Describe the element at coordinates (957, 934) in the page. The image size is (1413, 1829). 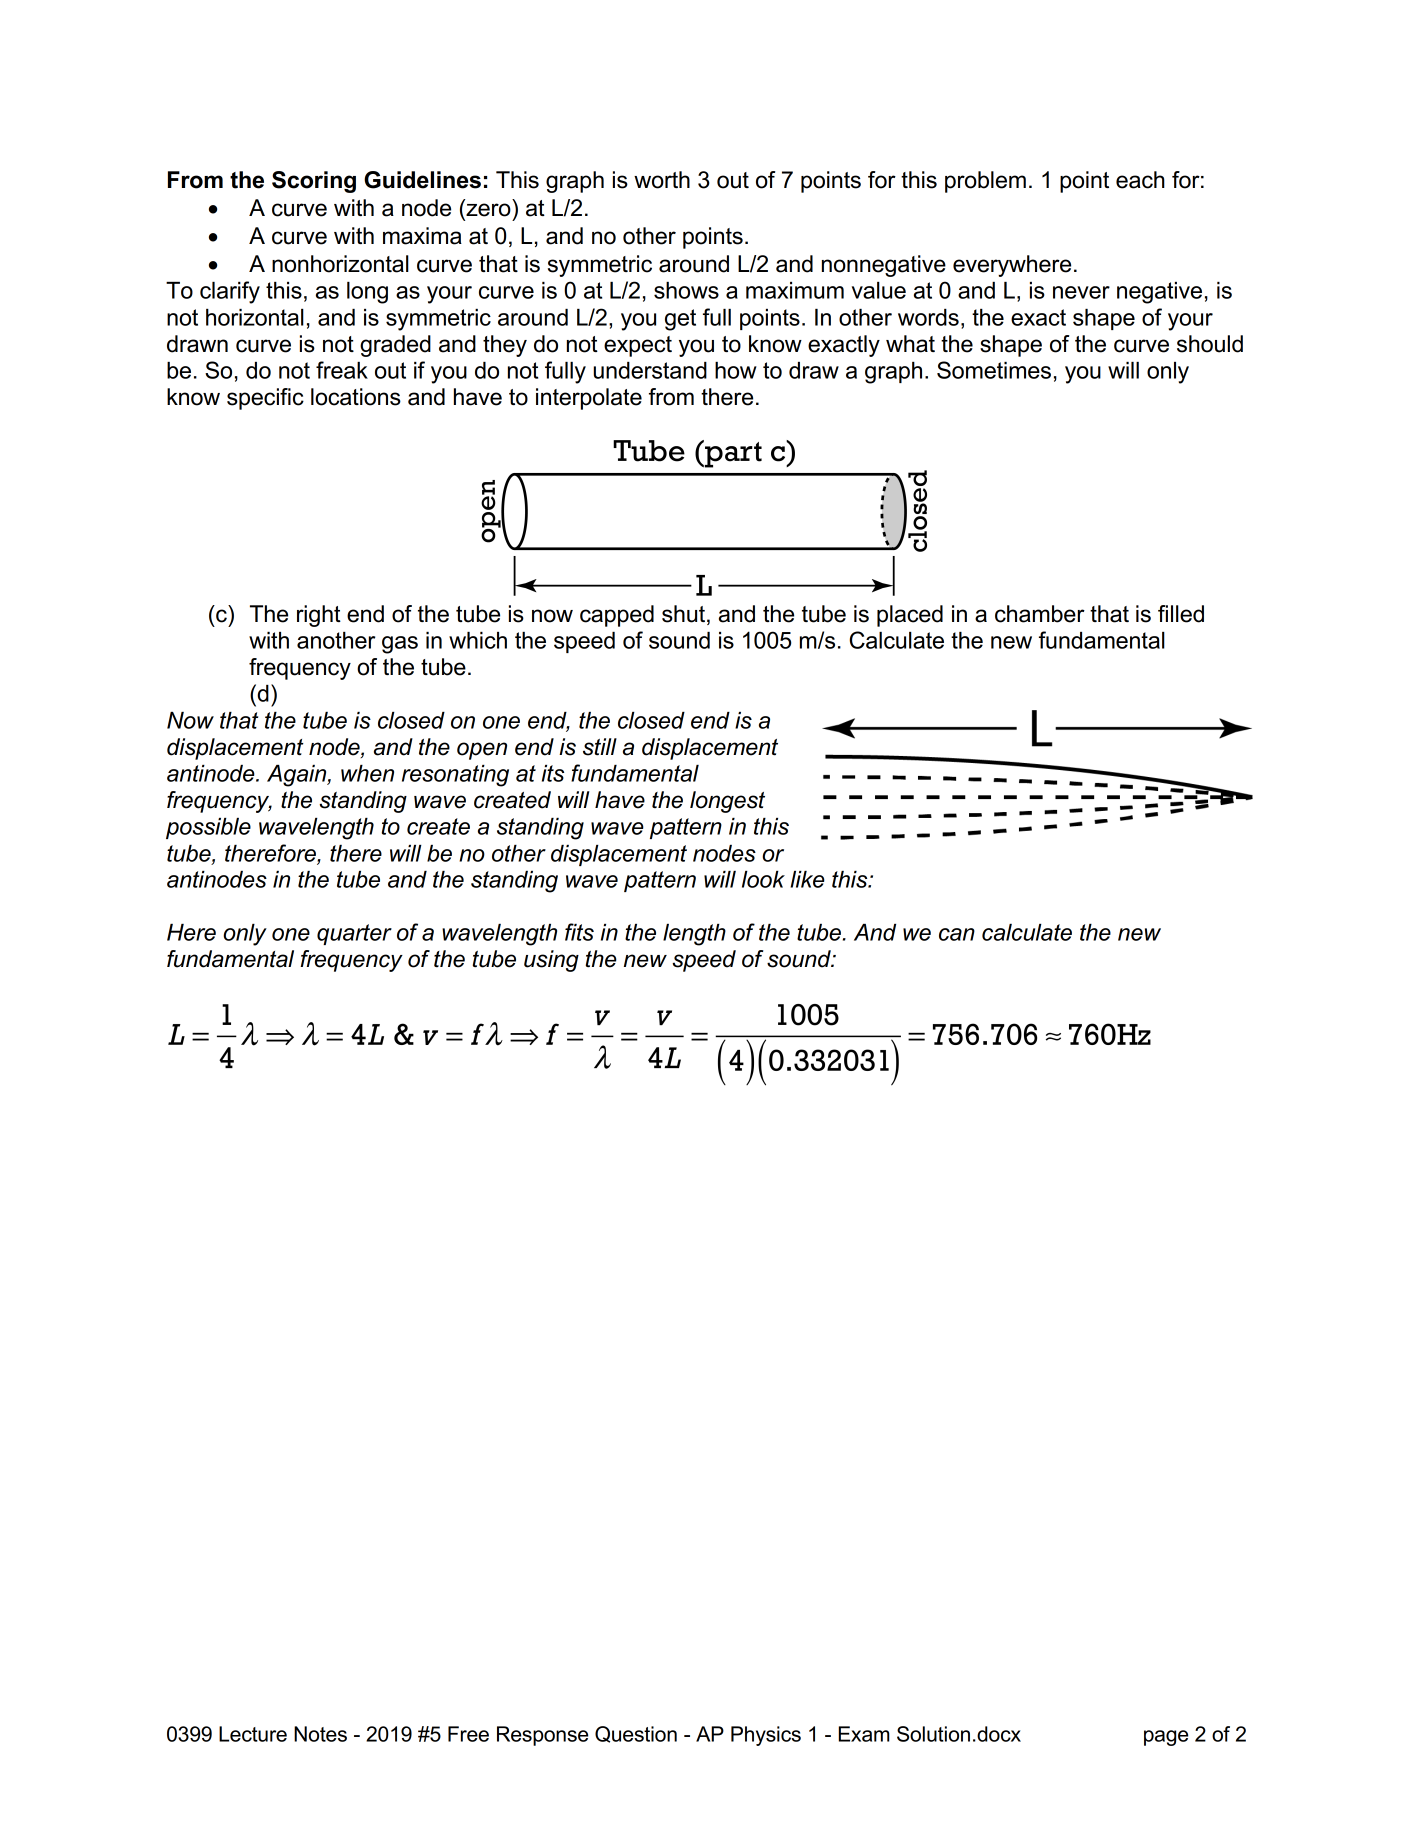
I see `can` at that location.
